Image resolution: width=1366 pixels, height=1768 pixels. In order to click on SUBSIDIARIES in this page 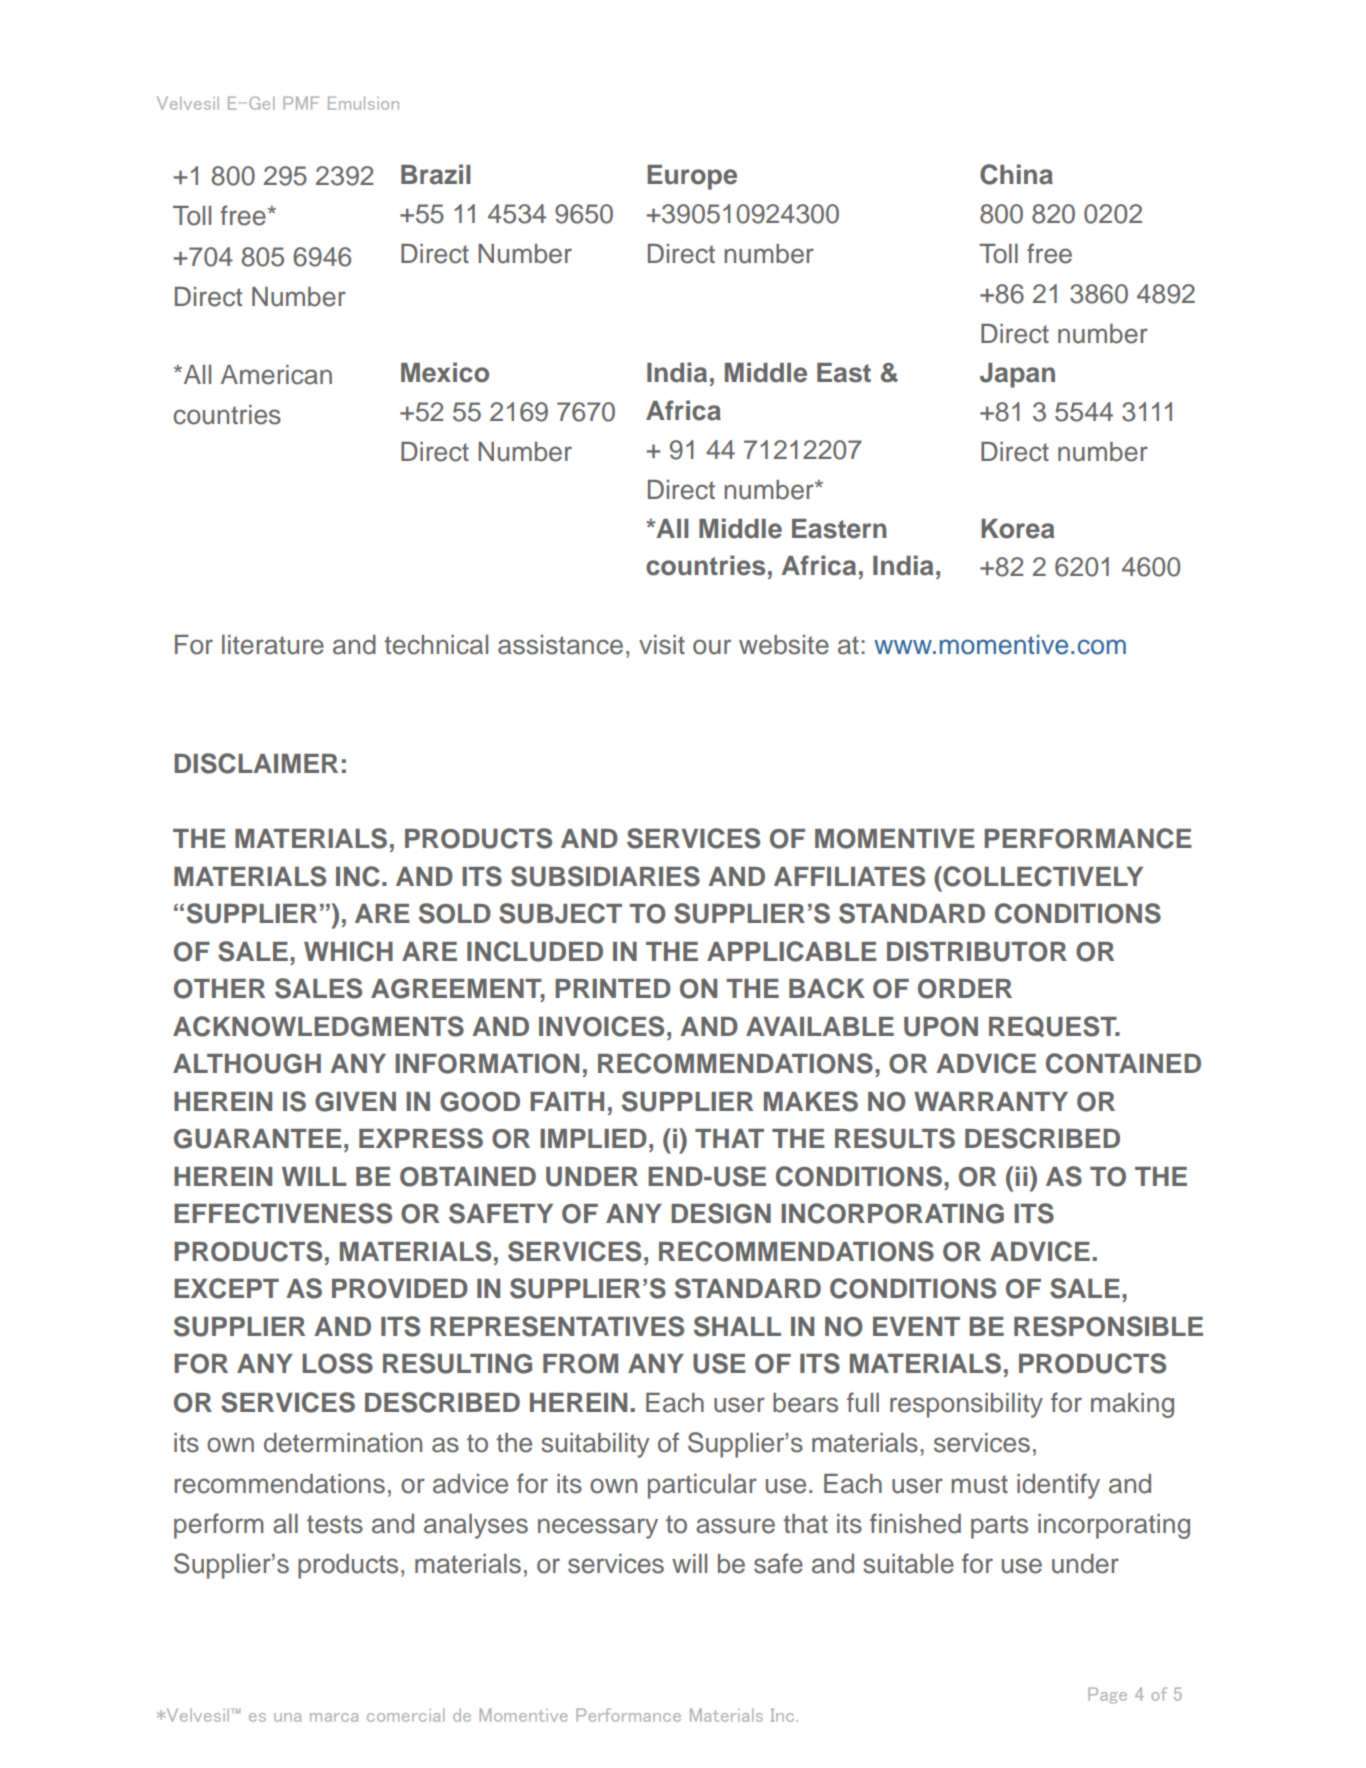, I will do `click(605, 876)`.
